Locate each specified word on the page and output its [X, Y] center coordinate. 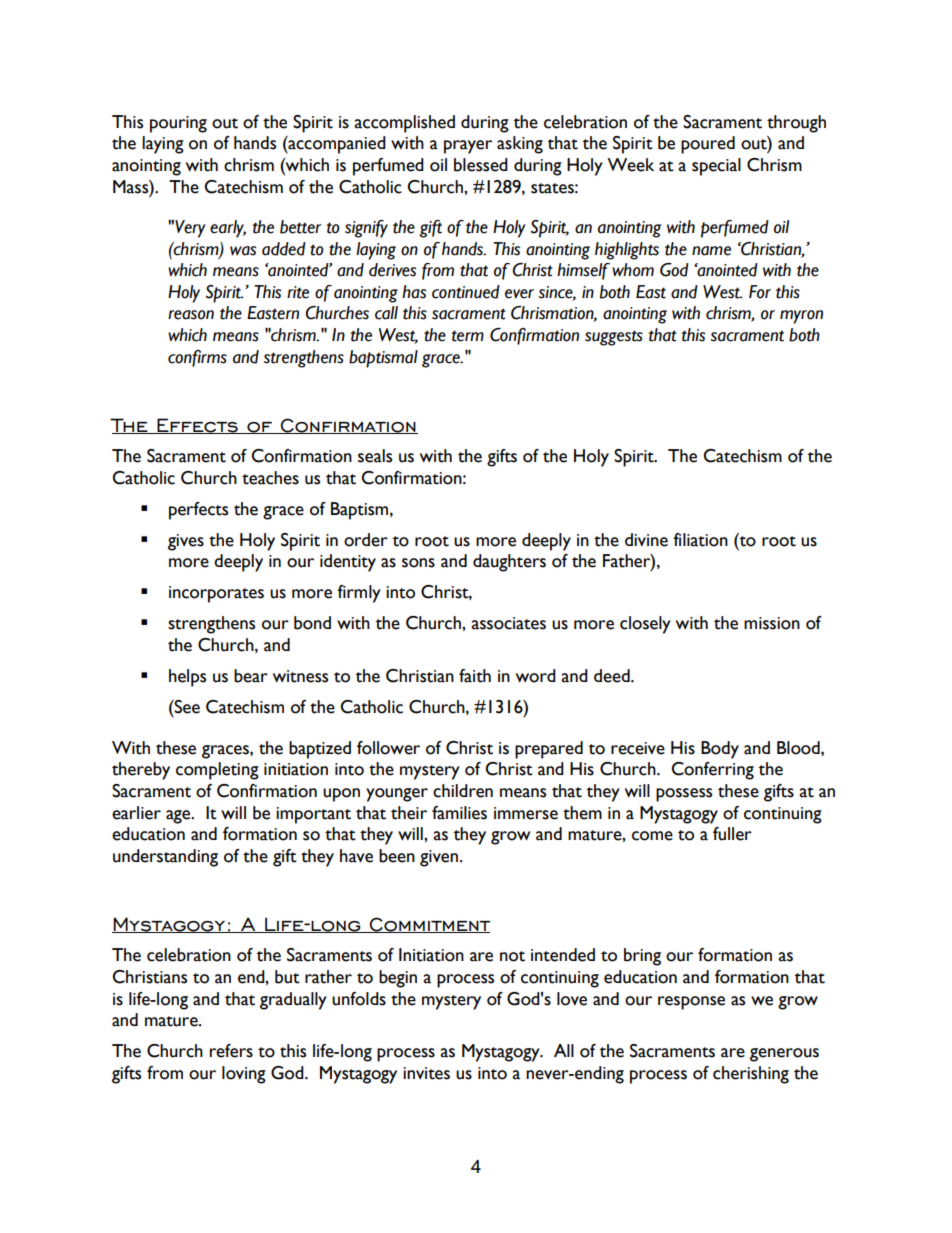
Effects [197, 426]
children [463, 791]
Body [720, 750]
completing [217, 771]
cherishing [751, 1075]
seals [375, 456]
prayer [468, 147]
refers [231, 1051]
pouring [178, 124]
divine [646, 540]
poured [708, 145]
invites [426, 1073]
